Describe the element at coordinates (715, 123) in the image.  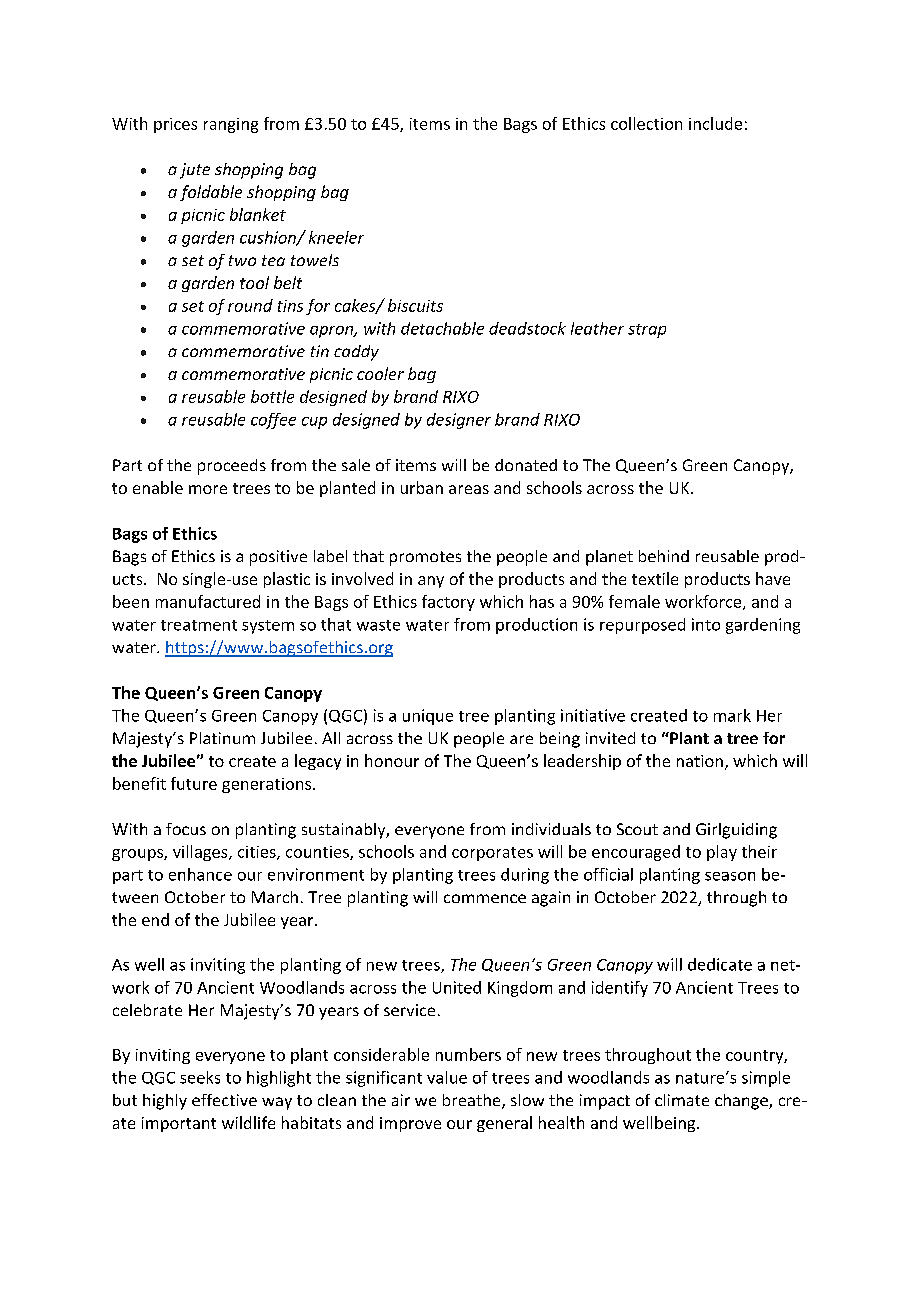
I see `include` at that location.
